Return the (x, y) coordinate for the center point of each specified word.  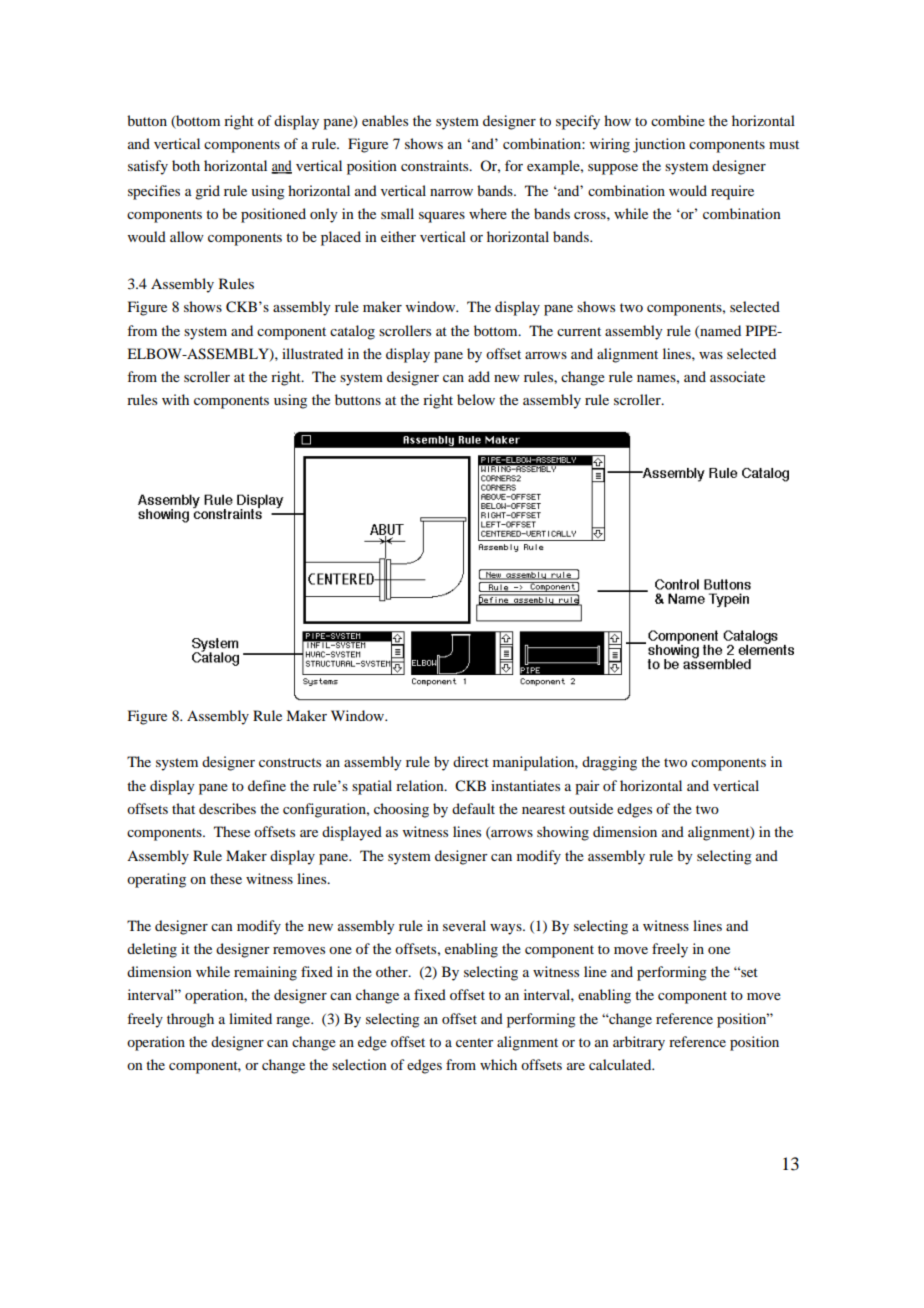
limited (250, 1018)
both (186, 165)
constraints (436, 165)
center (474, 1042)
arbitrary (639, 1043)
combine (678, 120)
